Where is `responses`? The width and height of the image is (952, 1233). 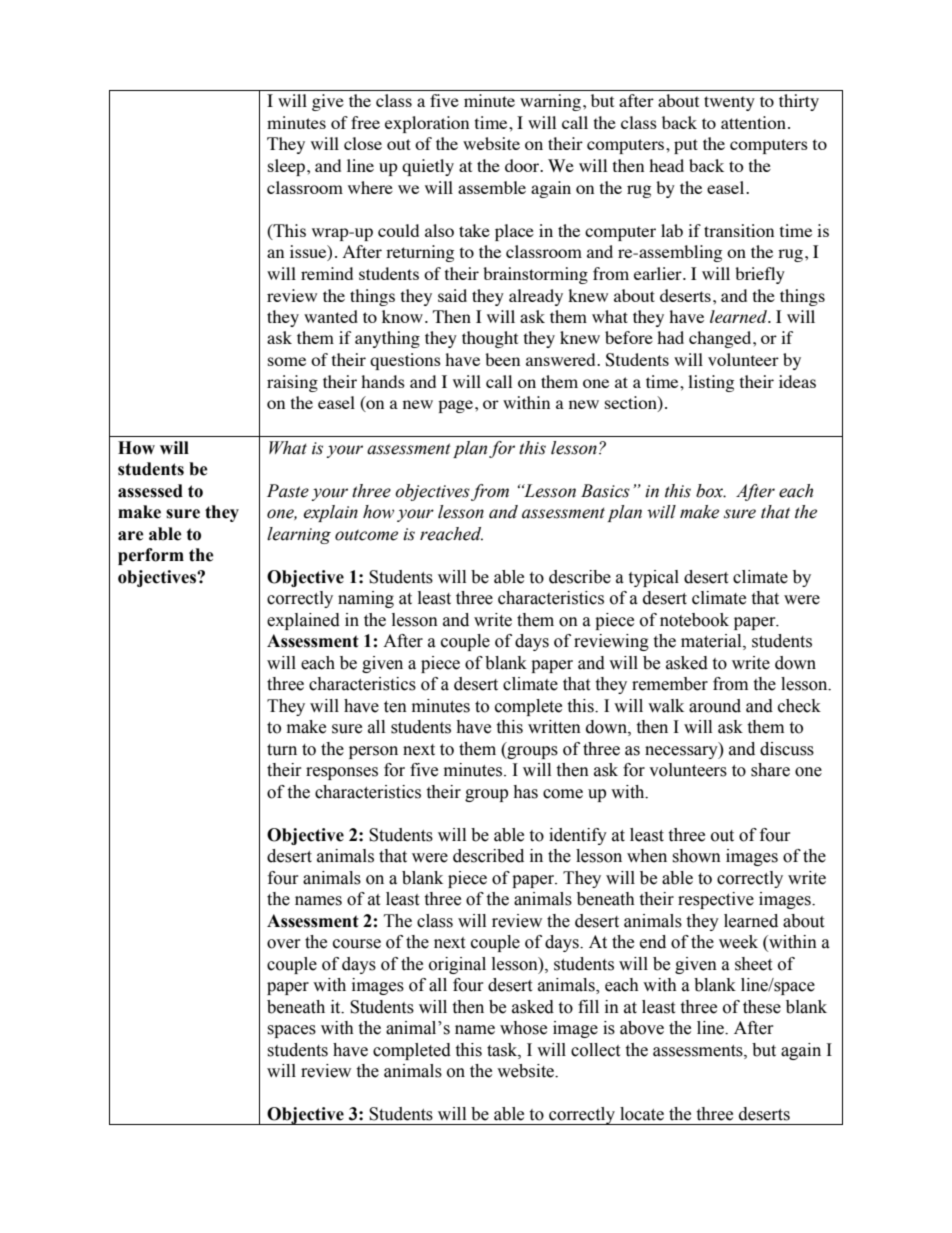 responses is located at coordinates (342, 773).
